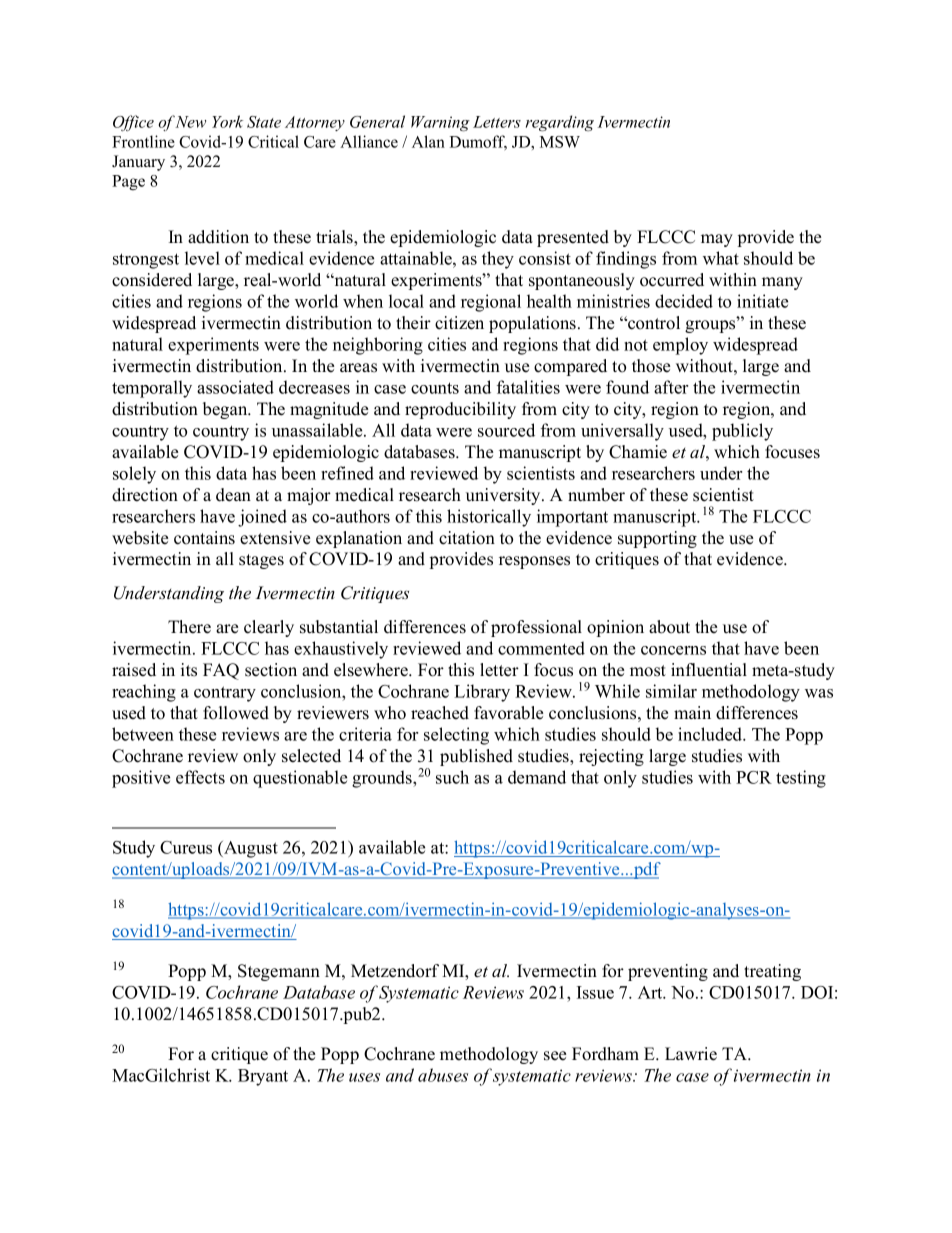  Describe the element at coordinates (189, 627) in the screenshot. I see `There` at that location.
